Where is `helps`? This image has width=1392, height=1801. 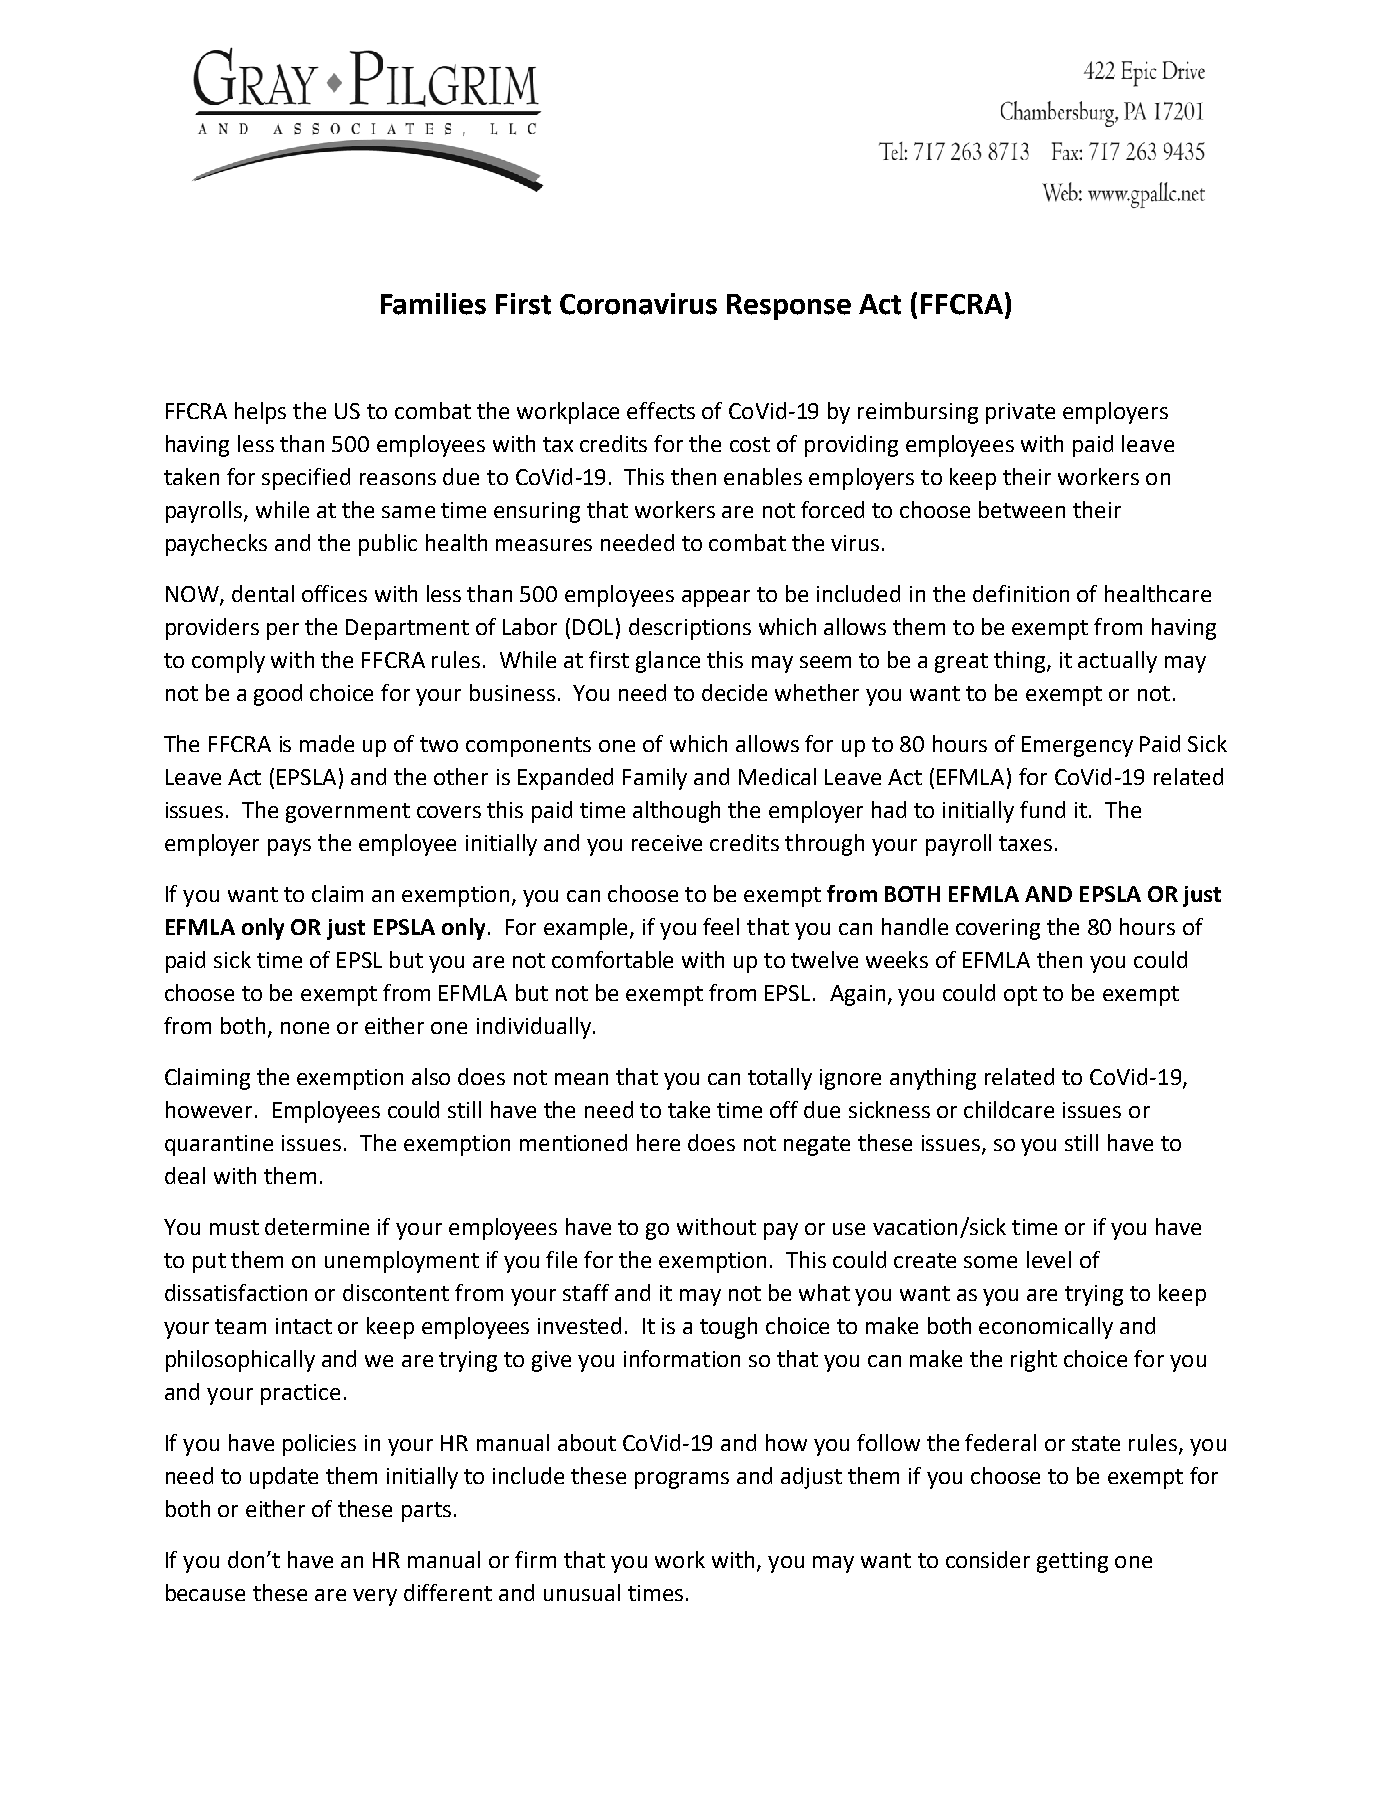 helps is located at coordinates (260, 413).
